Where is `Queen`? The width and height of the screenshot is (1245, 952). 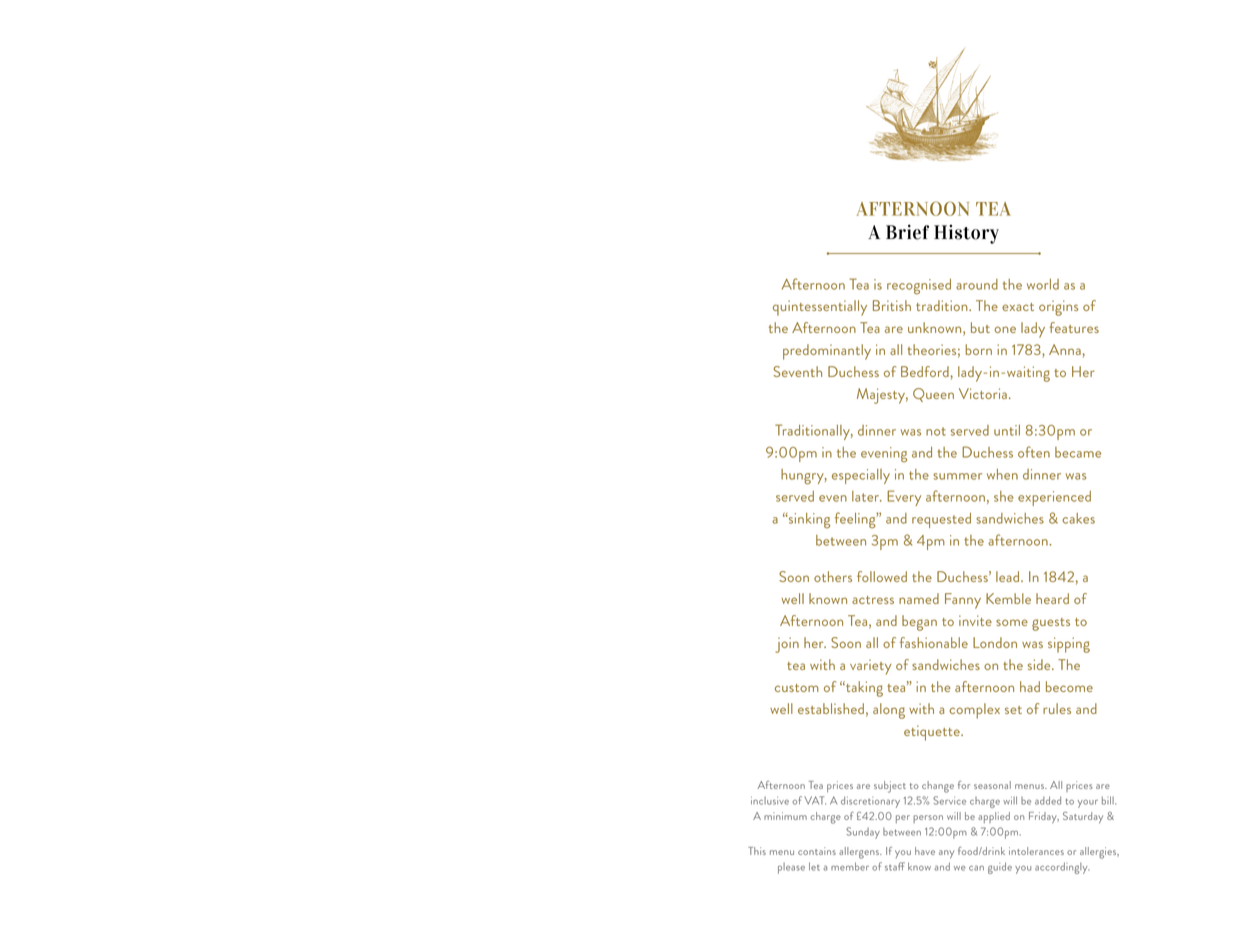 Queen is located at coordinates (933, 395).
